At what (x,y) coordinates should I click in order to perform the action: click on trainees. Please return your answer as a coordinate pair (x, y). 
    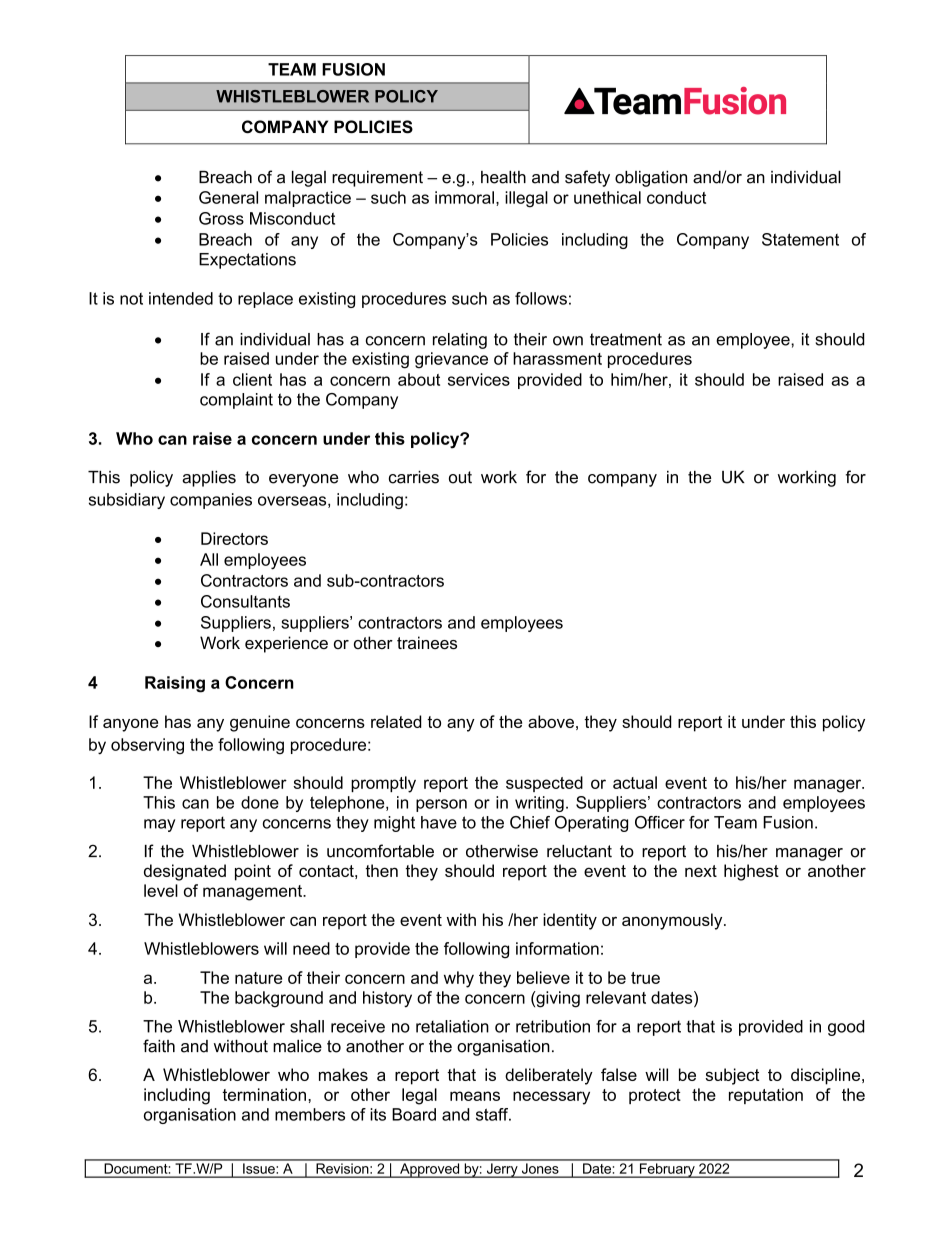
    Looking at the image, I should click on (427, 642).
